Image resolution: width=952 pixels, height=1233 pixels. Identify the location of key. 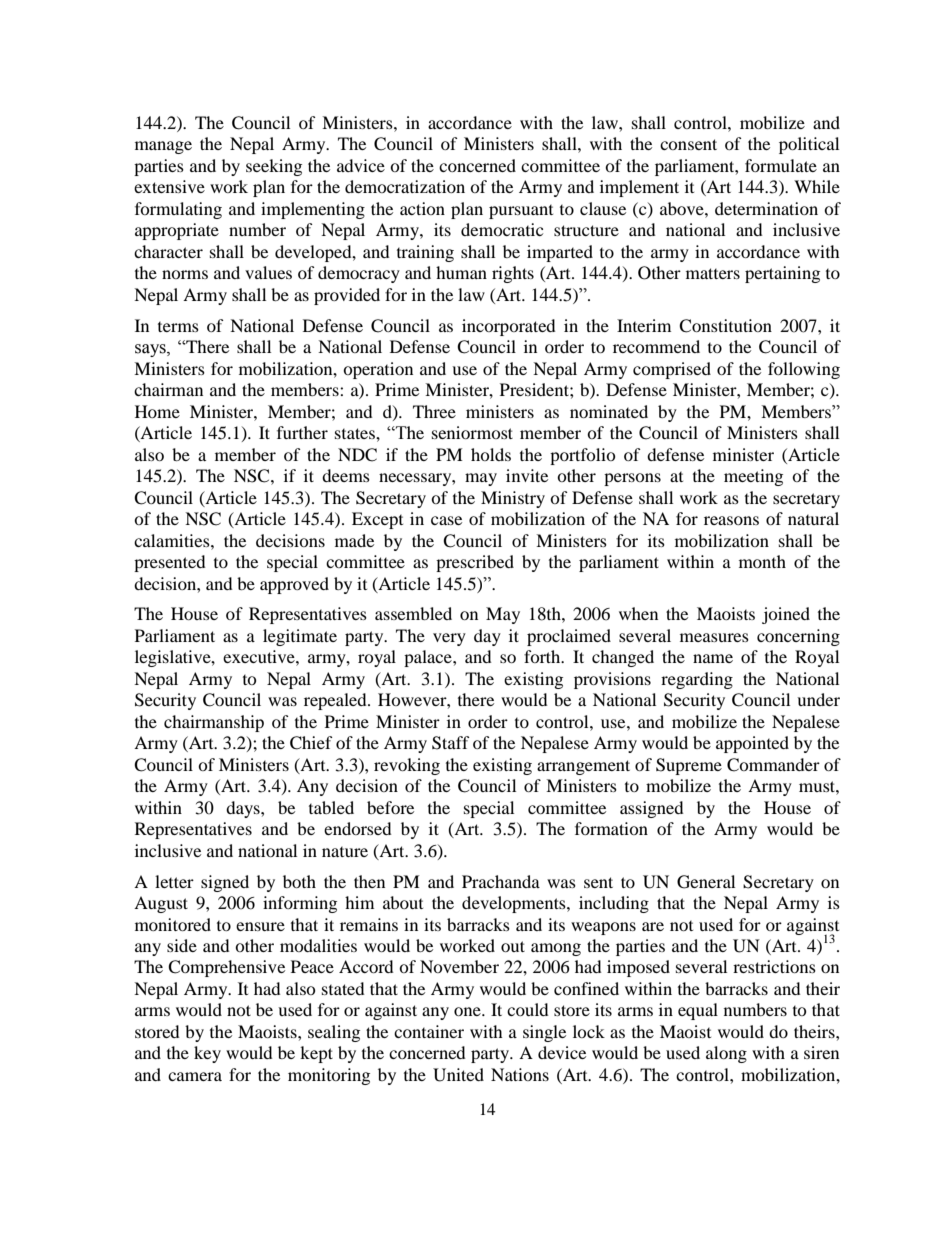
(207, 1054).
